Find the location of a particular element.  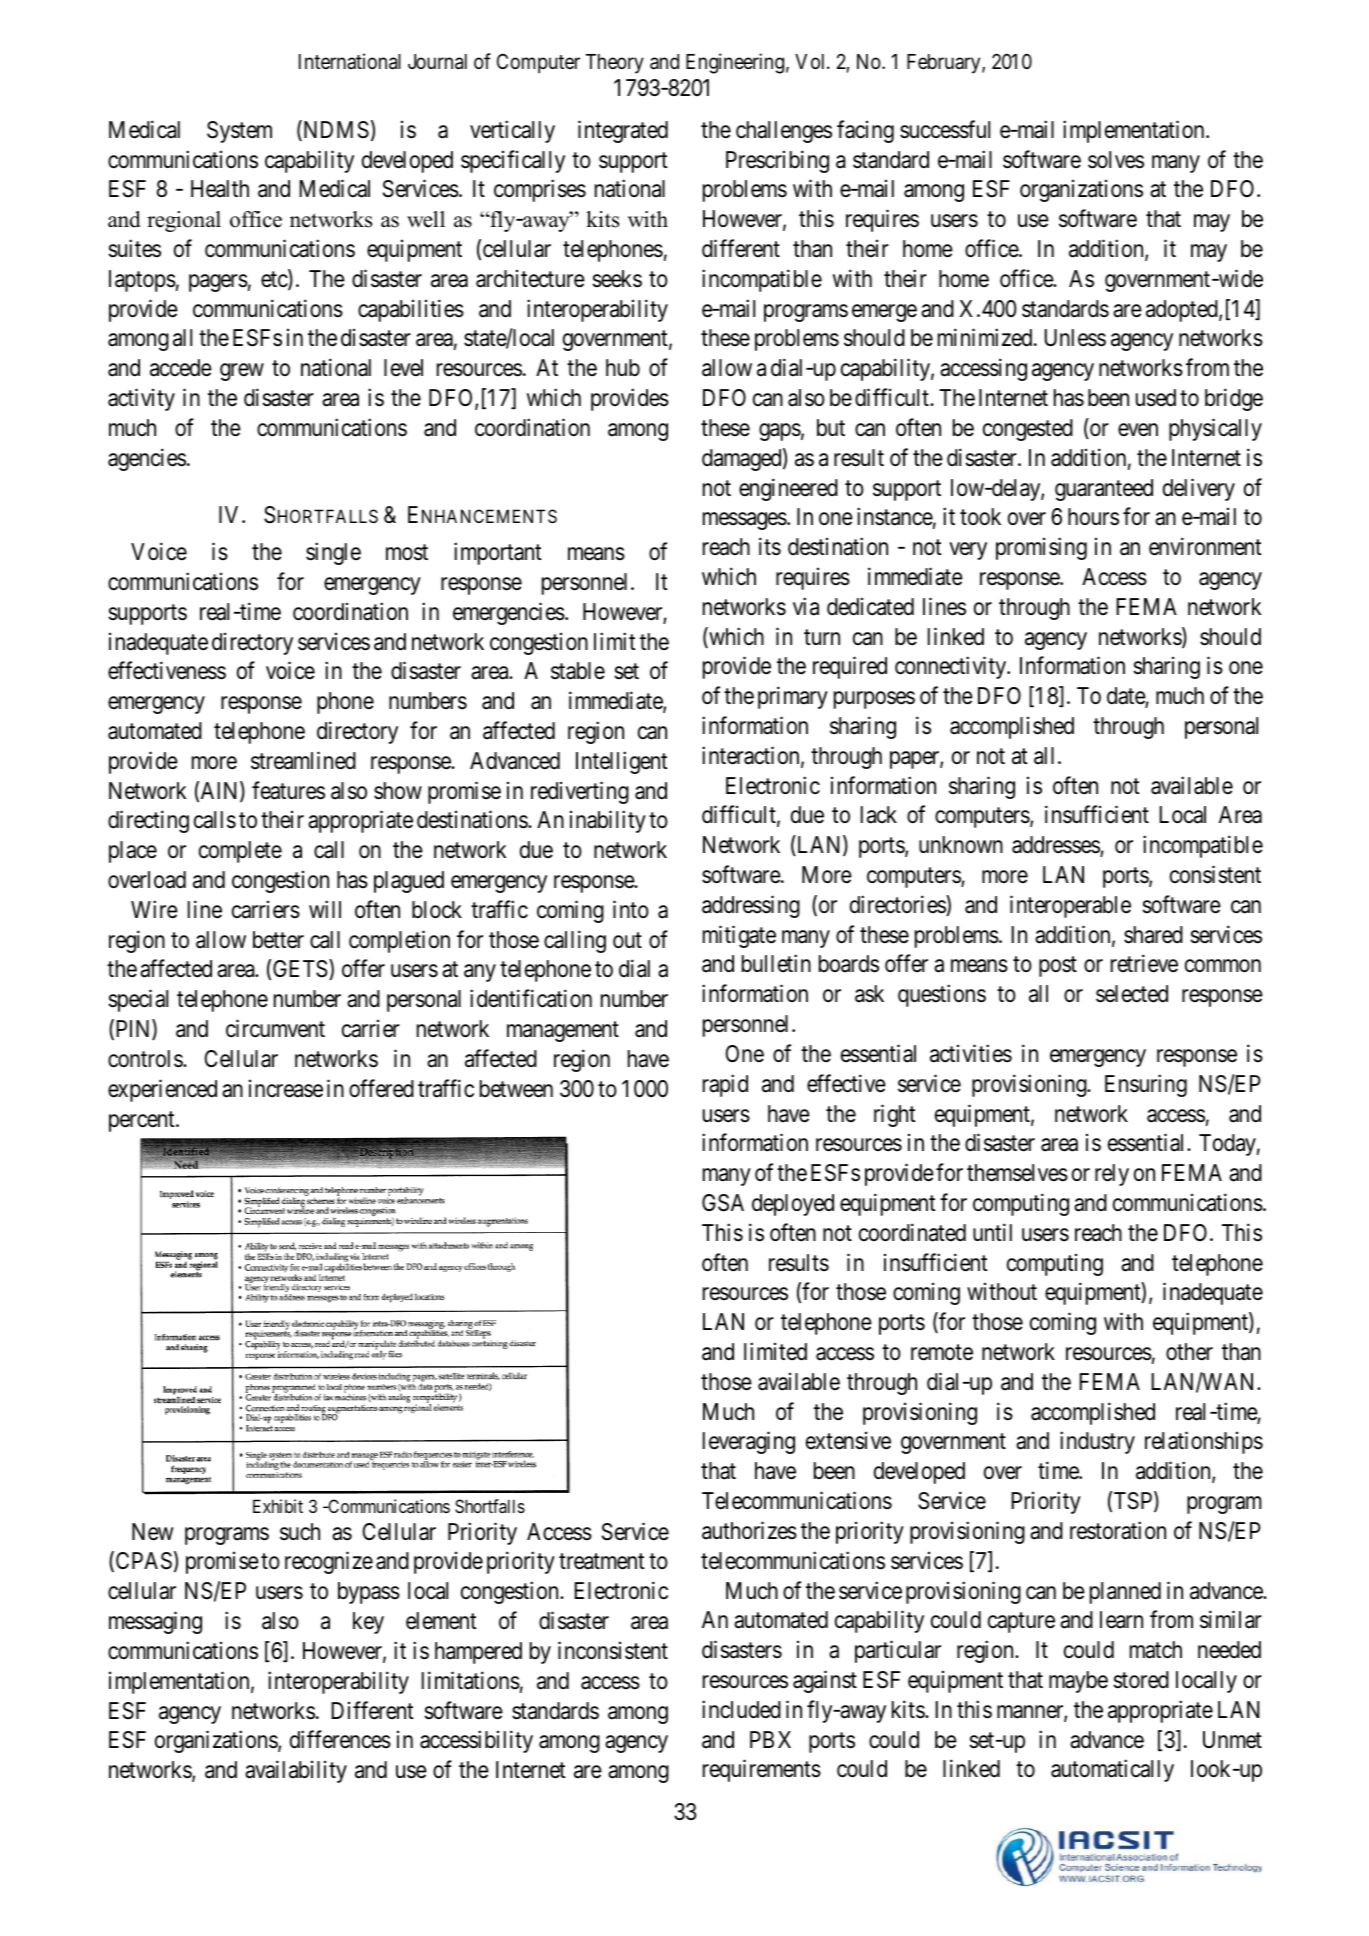

GSA is located at coordinates (723, 1203).
